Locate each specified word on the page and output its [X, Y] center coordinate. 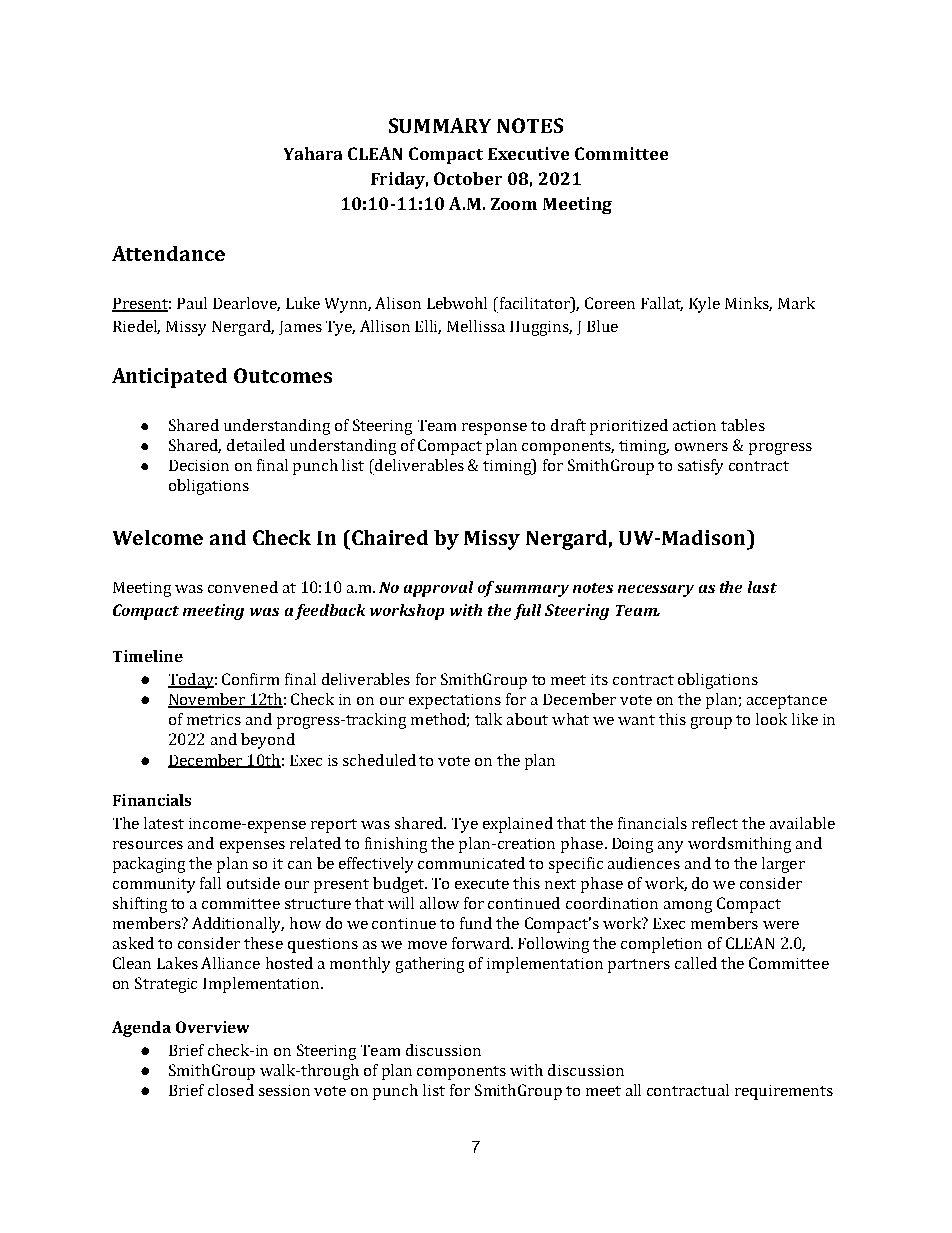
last [762, 587]
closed [231, 1090]
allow [439, 903]
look [771, 719]
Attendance [168, 253]
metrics [214, 719]
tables [743, 425]
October [468, 178]
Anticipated [169, 378]
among [688, 907]
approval [438, 589]
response [494, 429]
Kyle [704, 305]
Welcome [158, 537]
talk [488, 719]
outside [253, 883]
